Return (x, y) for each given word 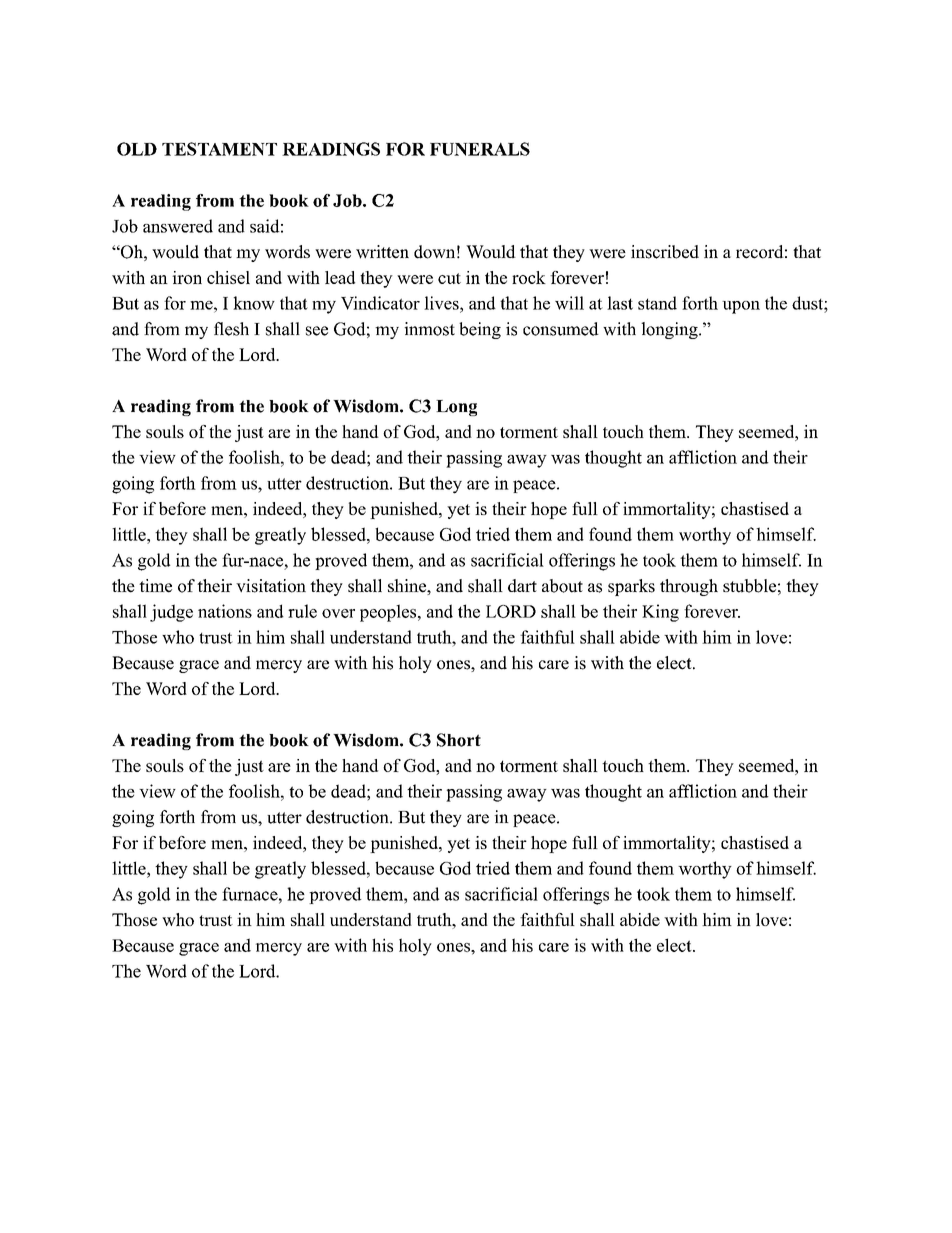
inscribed (665, 252)
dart (522, 586)
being (480, 330)
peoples (388, 613)
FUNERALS (480, 149)
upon (741, 307)
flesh (231, 329)
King (660, 613)
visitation (271, 586)
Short (459, 740)
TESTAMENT (219, 149)
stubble (749, 586)
